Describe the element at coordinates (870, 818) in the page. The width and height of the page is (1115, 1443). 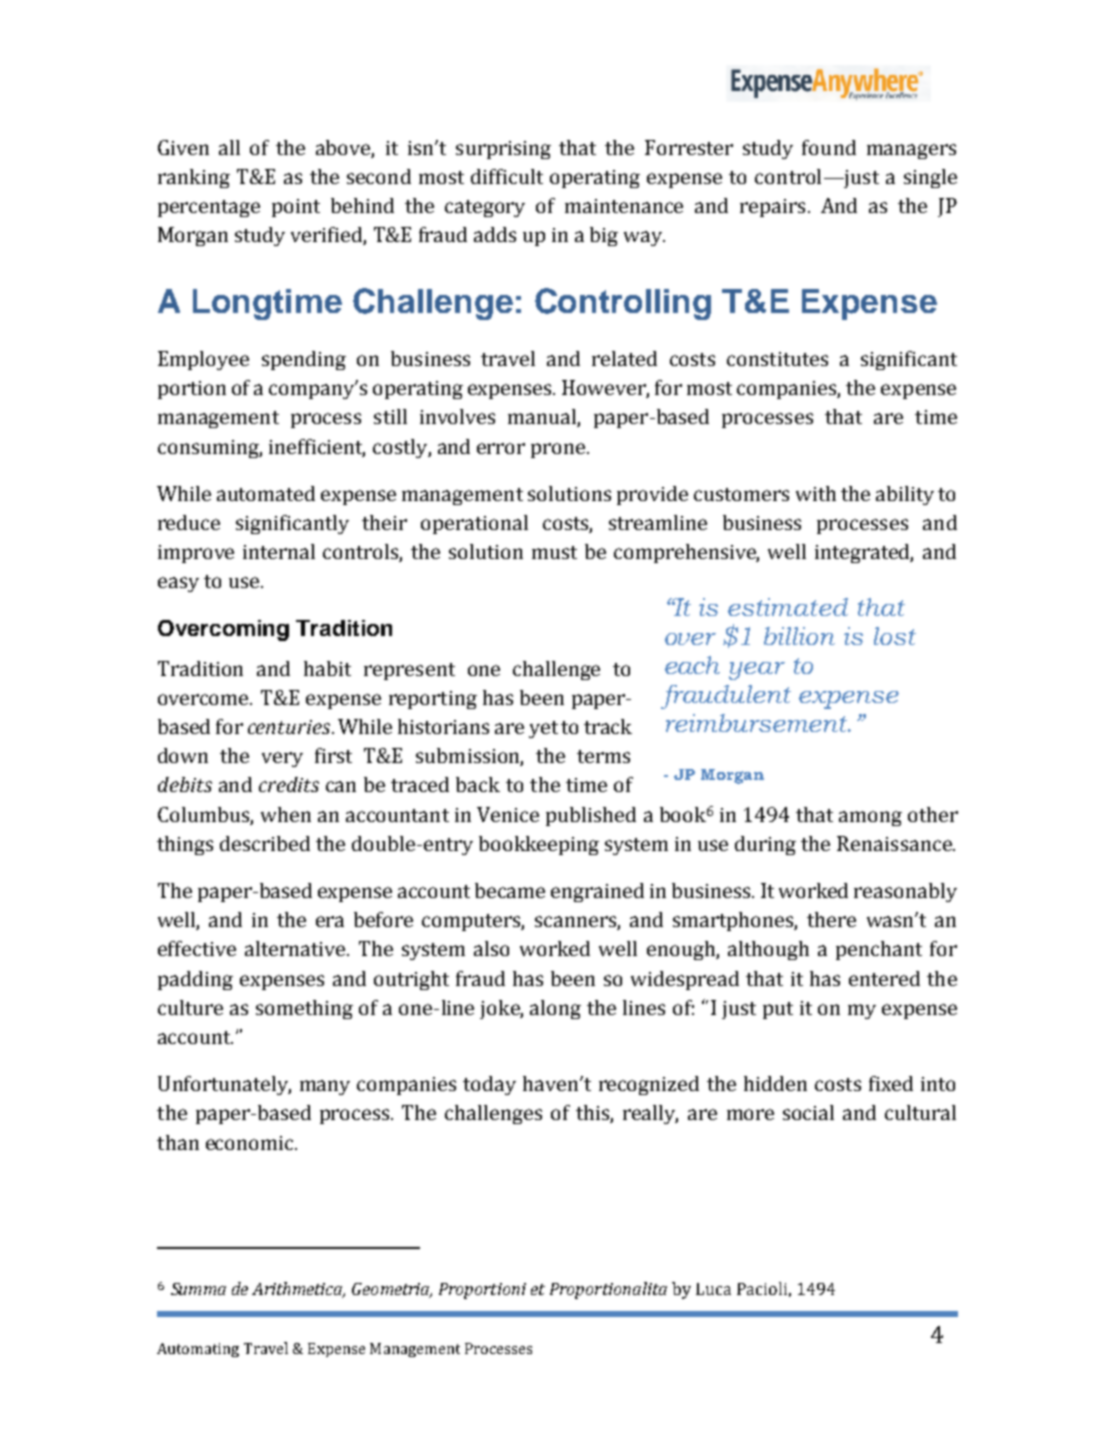
I see `among` at that location.
